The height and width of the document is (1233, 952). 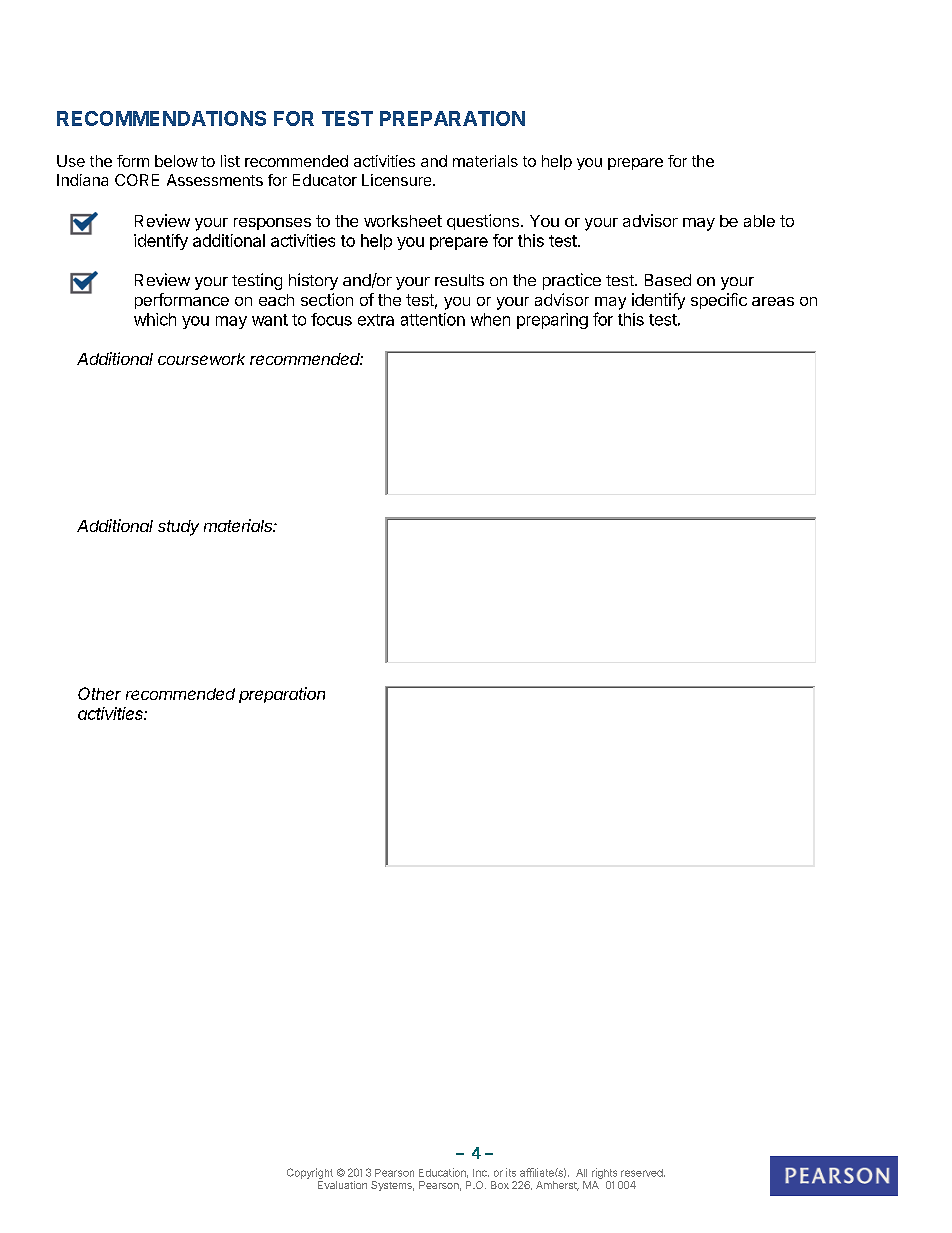 I want to click on Copyright, so click(x=310, y=1173).
